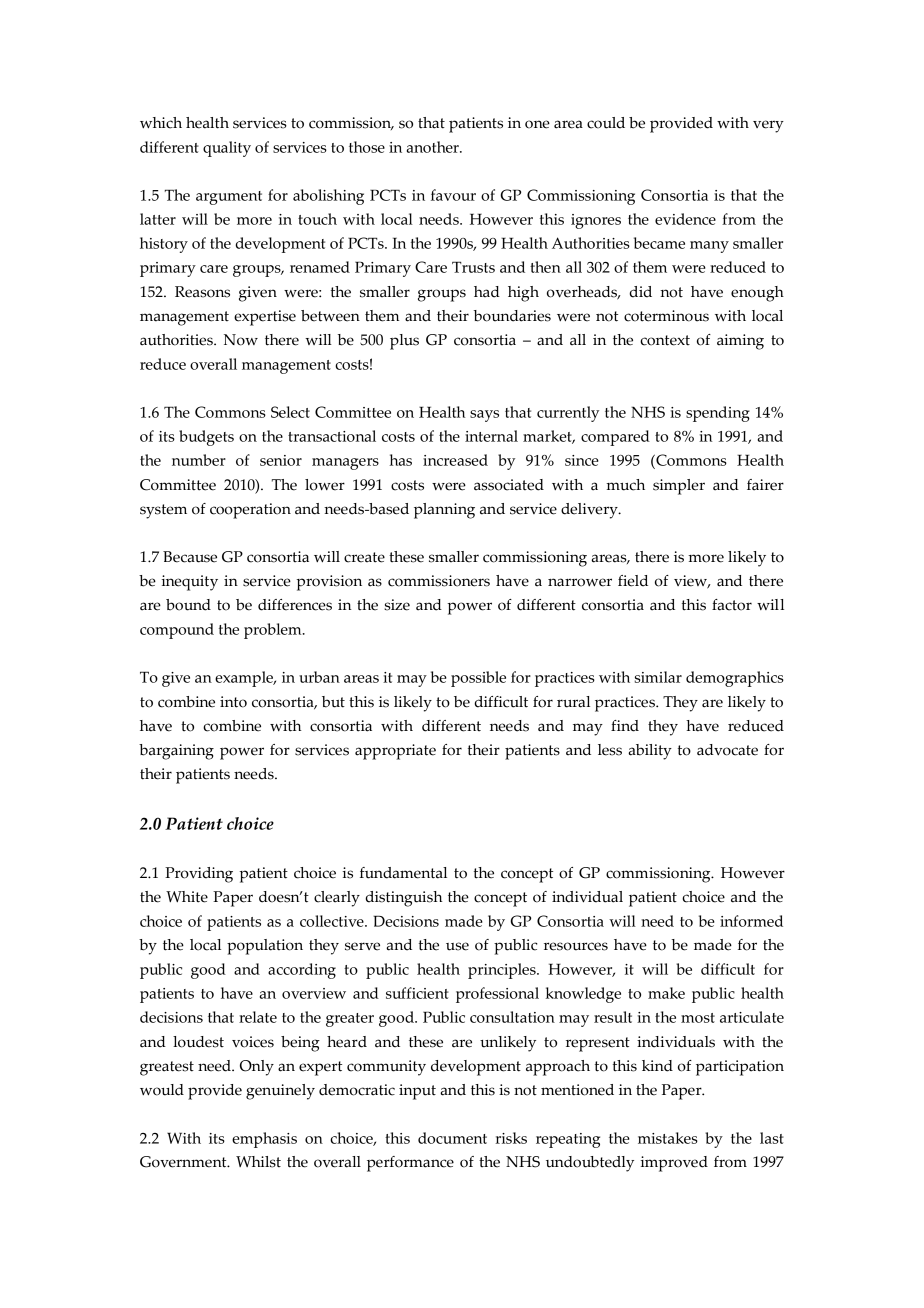  I want to click on possible, so click(478, 679).
